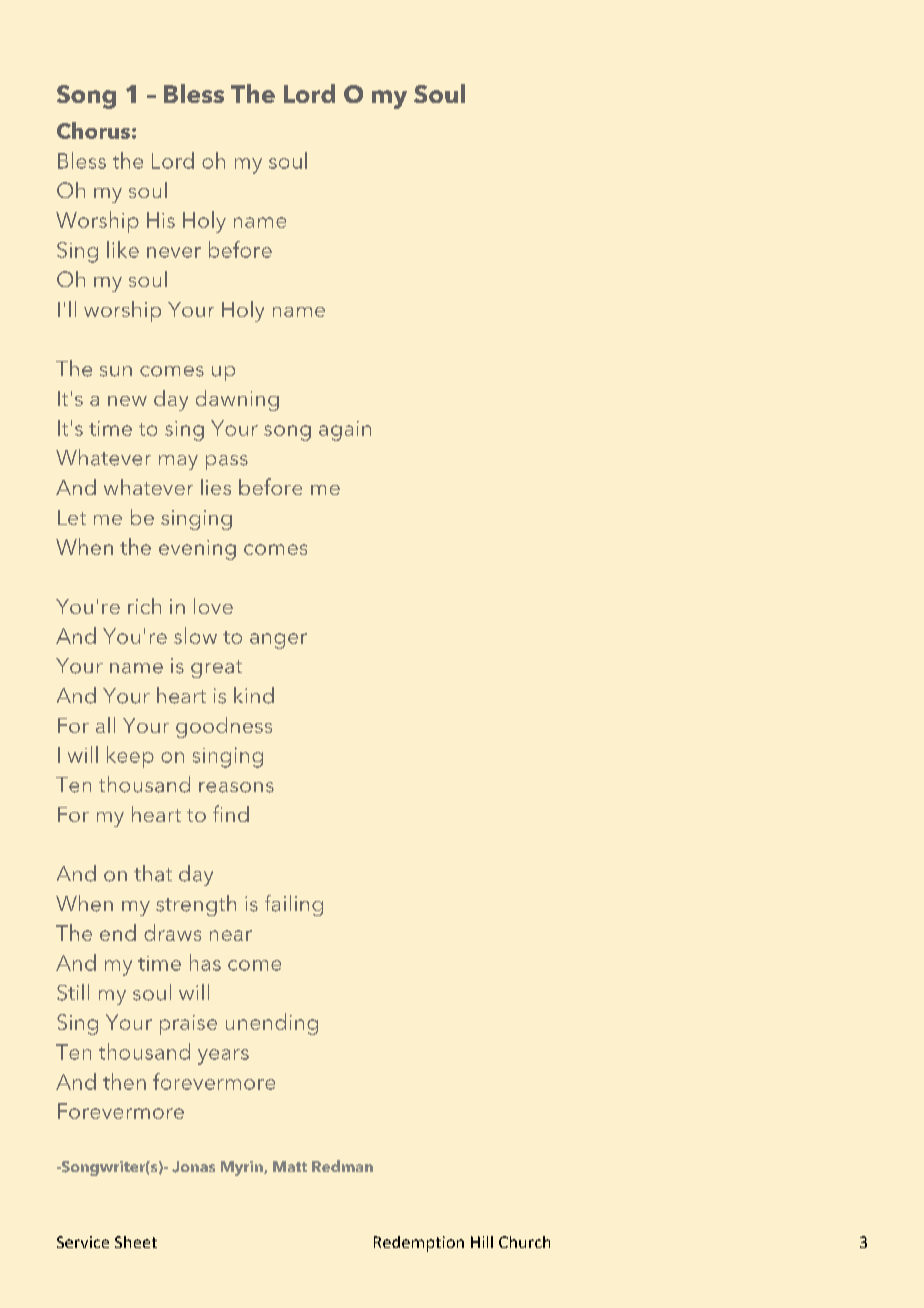 The image size is (924, 1308). What do you see at coordinates (345, 431) in the screenshot?
I see `again` at bounding box center [345, 431].
